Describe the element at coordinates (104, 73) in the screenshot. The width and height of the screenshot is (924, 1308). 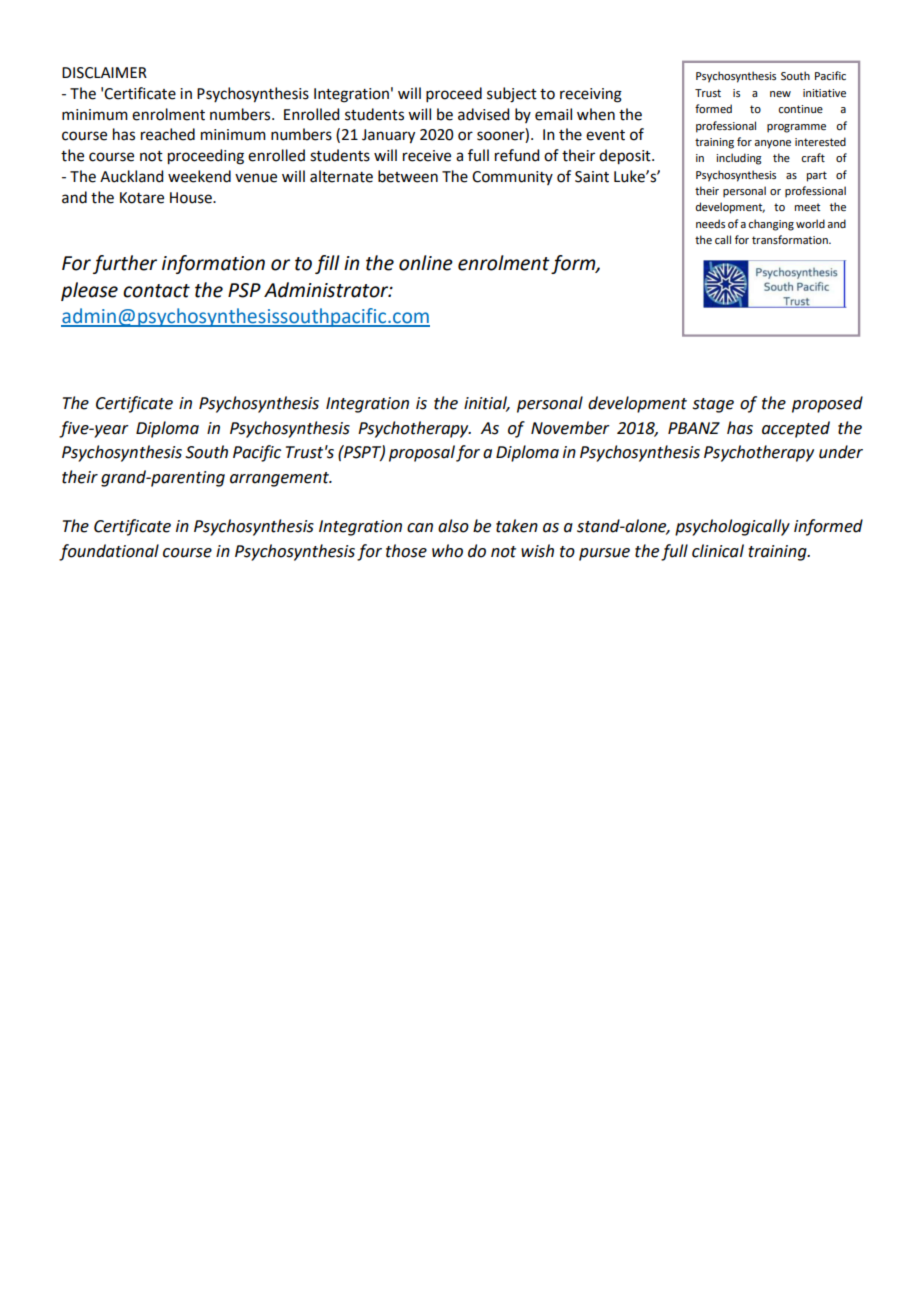
I see `DISCLAIMER` at that location.
